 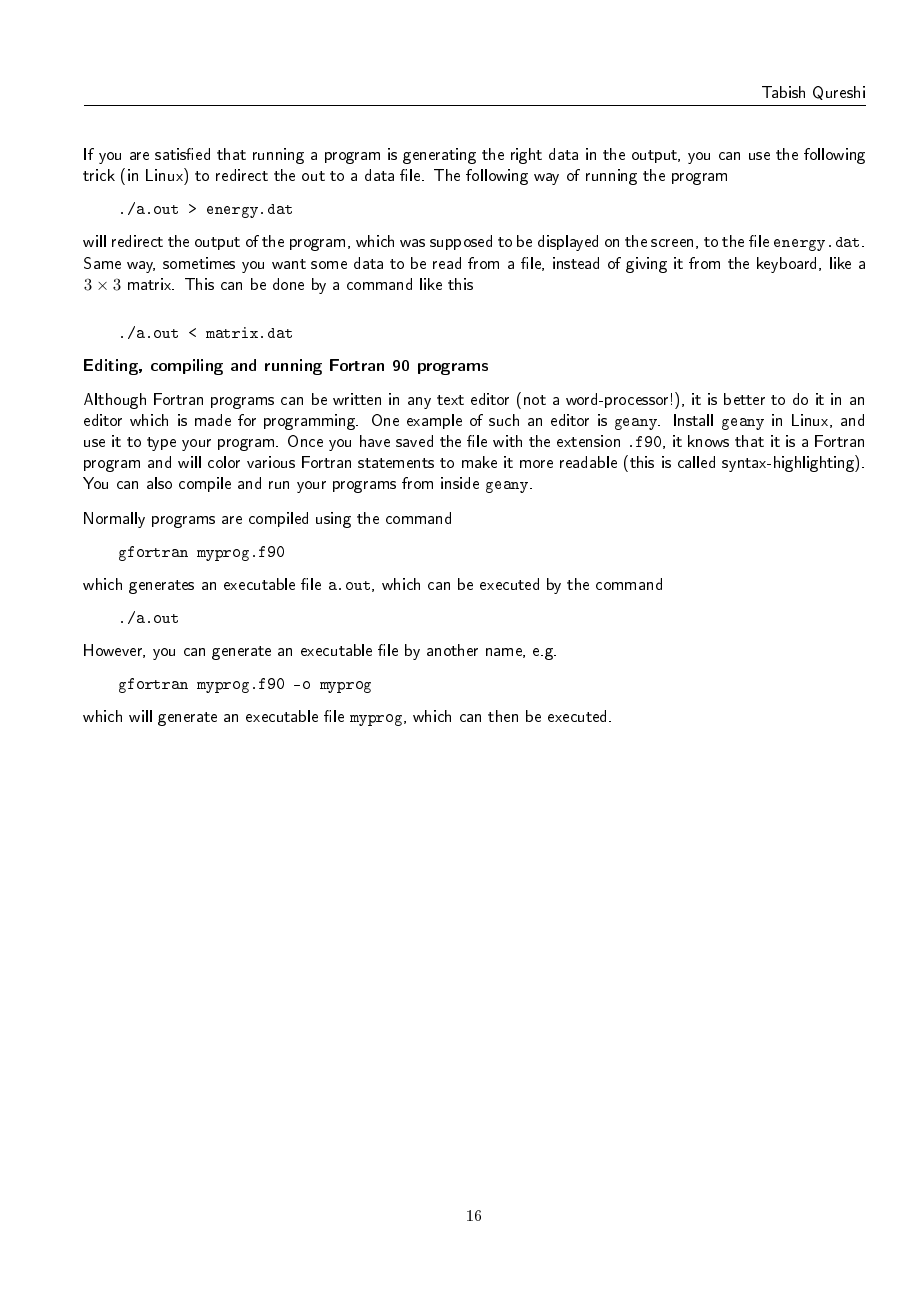 I want to click on more, so click(x=536, y=464).
